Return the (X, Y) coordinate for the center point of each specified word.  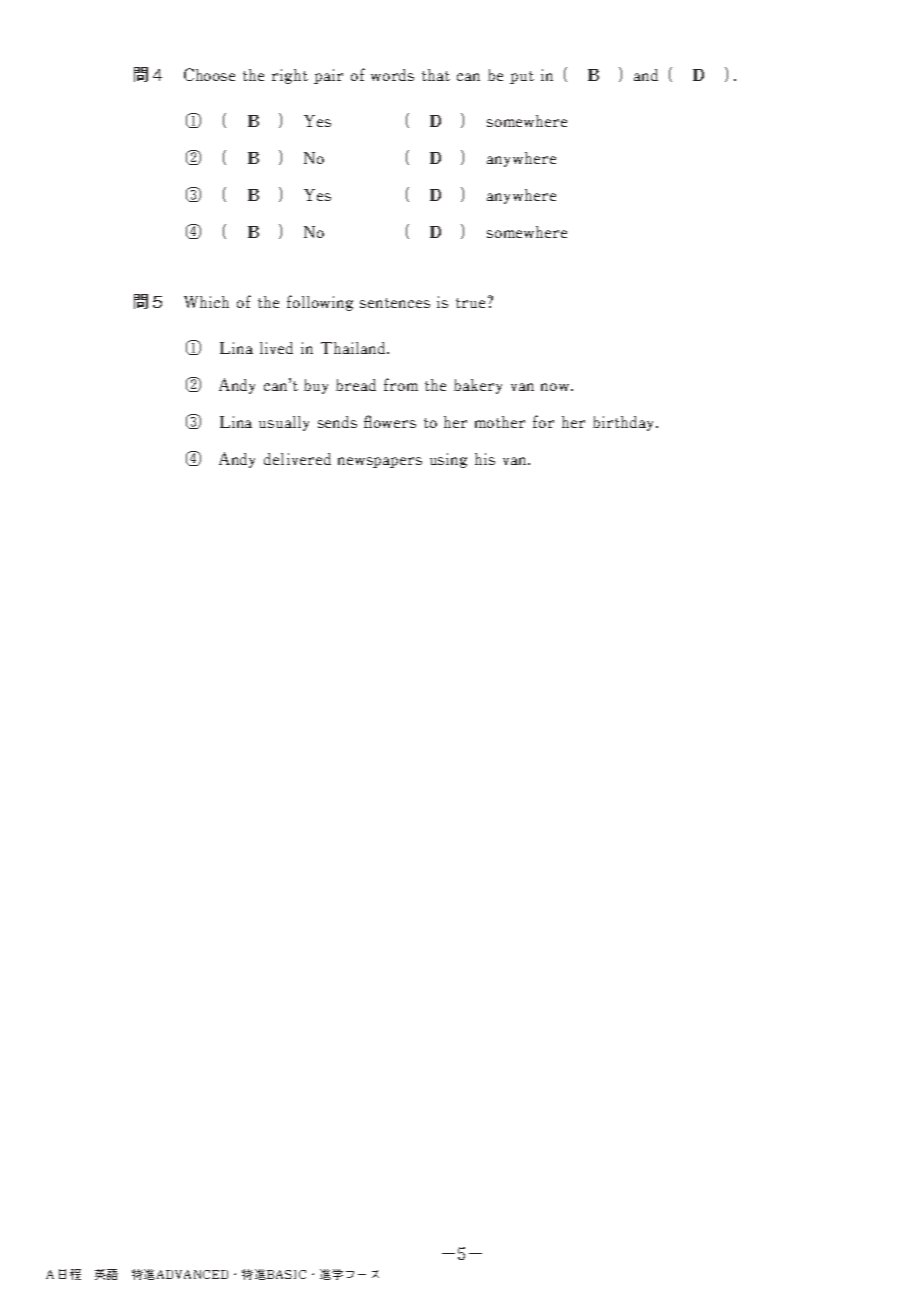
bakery (478, 386)
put (522, 77)
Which (206, 302)
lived (276, 348)
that (436, 75)
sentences (395, 303)
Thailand (354, 348)
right (290, 76)
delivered (297, 459)
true (470, 303)
